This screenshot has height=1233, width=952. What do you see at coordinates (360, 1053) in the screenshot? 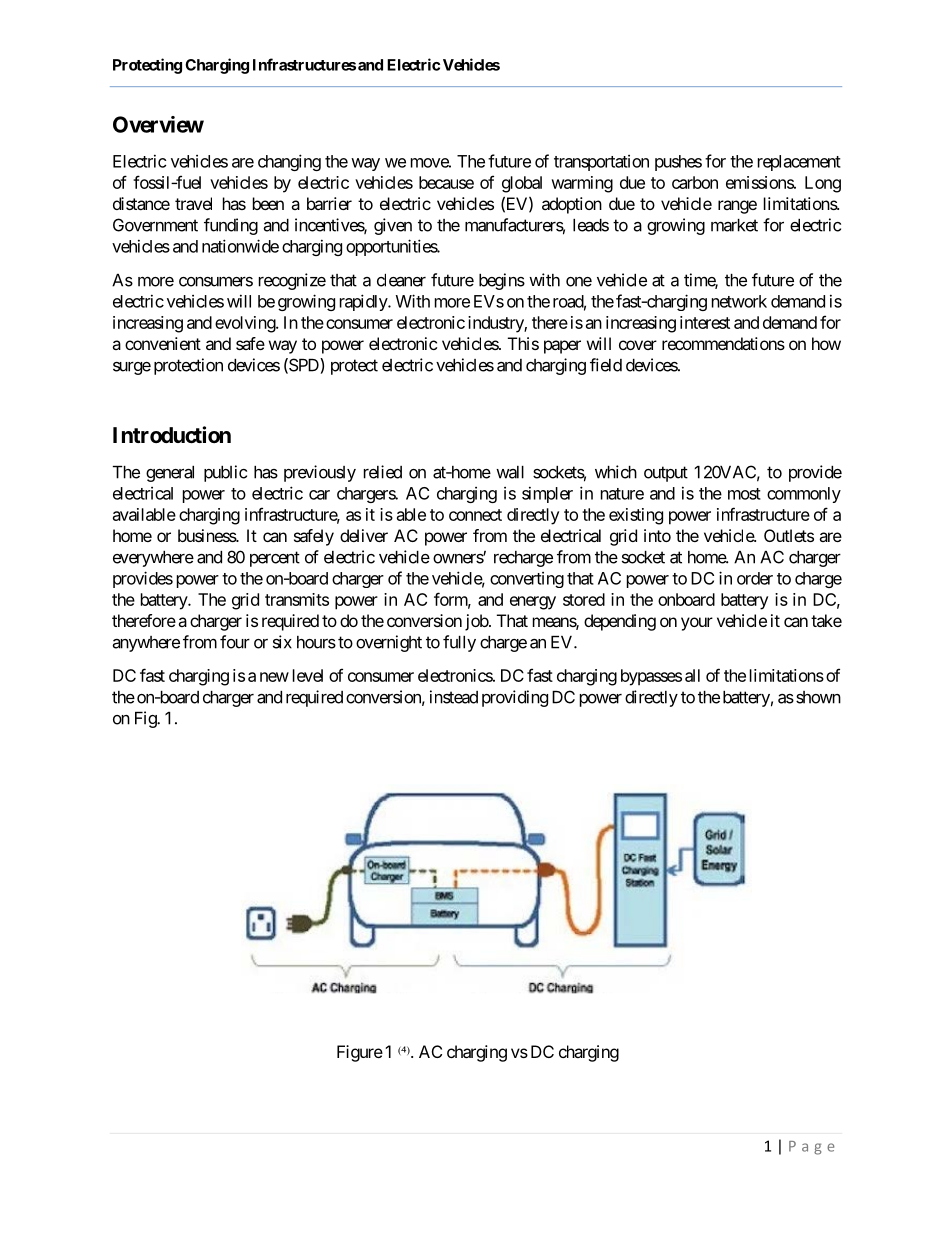
I see `Figure` at bounding box center [360, 1053].
